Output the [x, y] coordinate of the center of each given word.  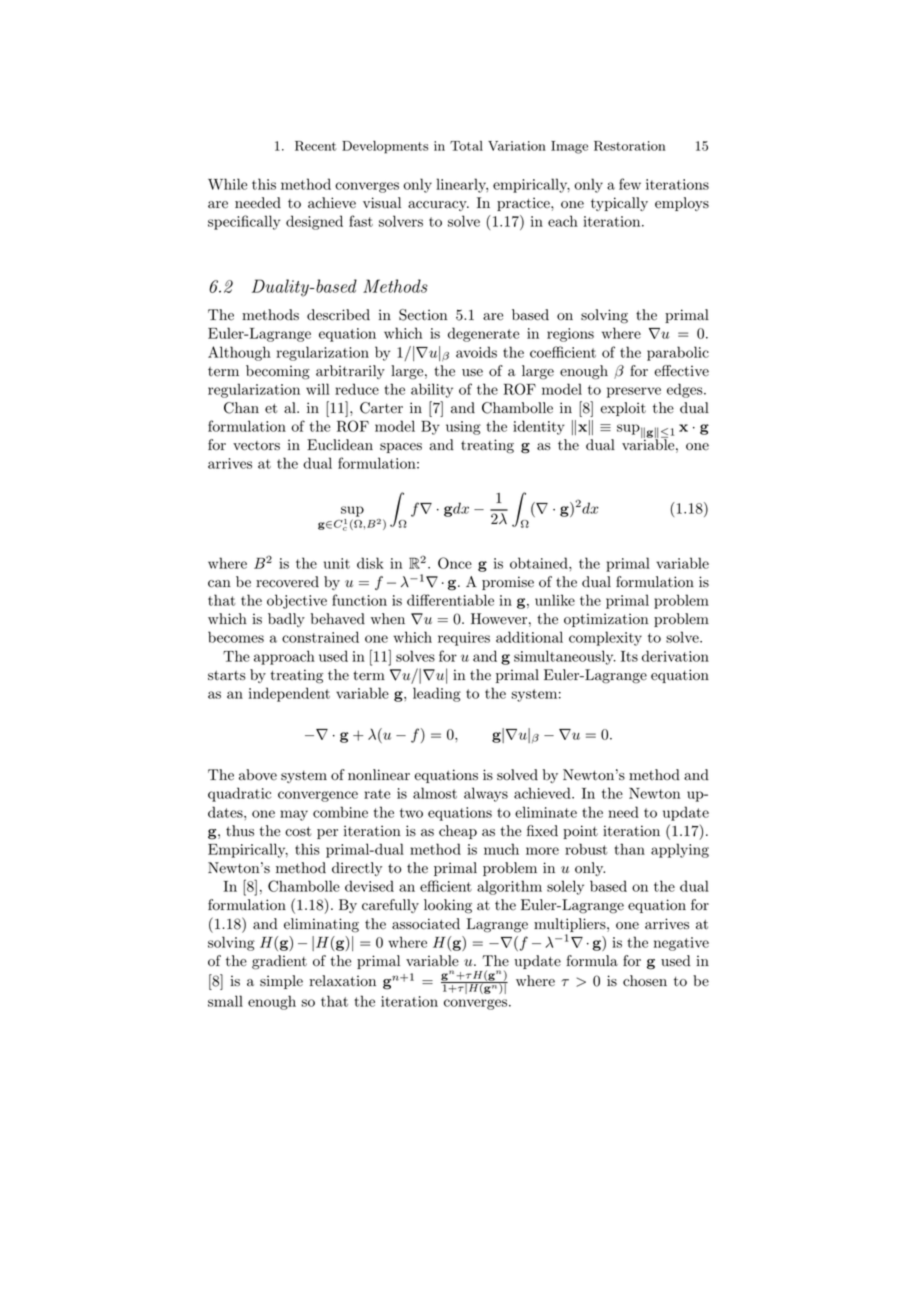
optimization [606, 620]
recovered [287, 582]
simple [281, 982]
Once [455, 563]
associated [426, 924]
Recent [315, 146]
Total [466, 146]
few [630, 184]
